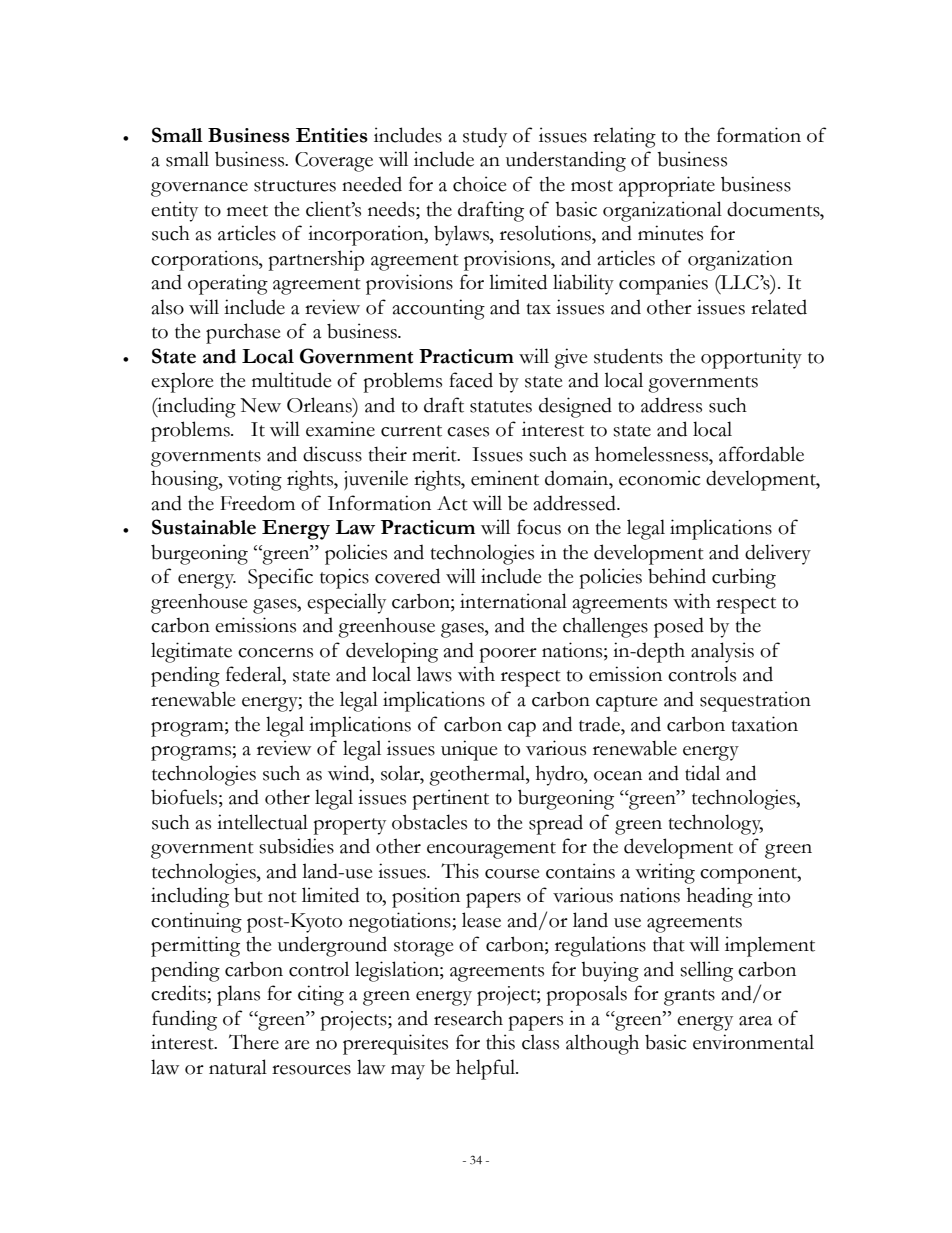  Describe the element at coordinates (254, 1042) in the page. I see `There` at that location.
